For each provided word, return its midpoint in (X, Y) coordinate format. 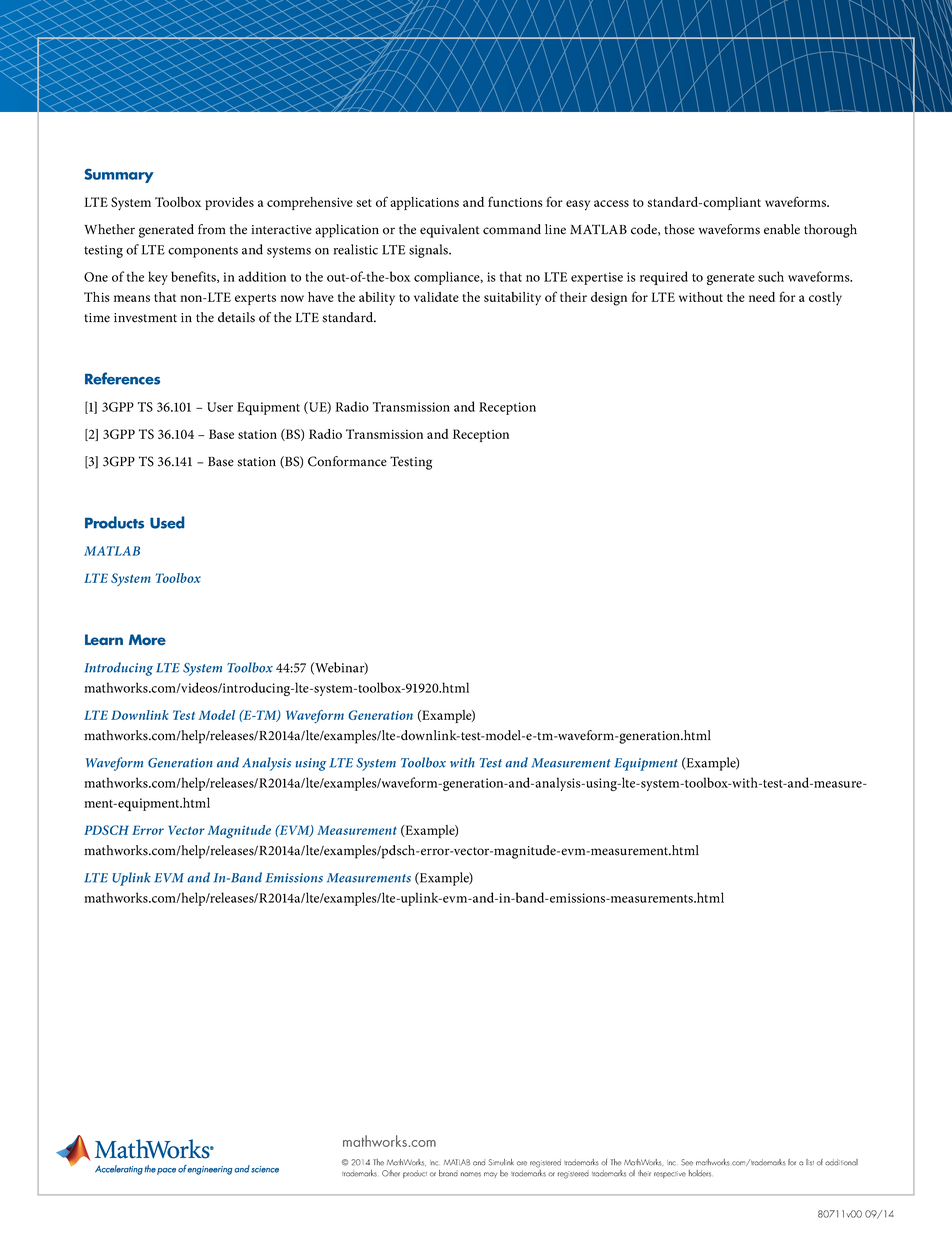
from (212, 229)
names (471, 1174)
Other (391, 1173)
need (762, 297)
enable (782, 229)
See (687, 1162)
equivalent (449, 231)
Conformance (347, 461)
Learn (104, 639)
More (147, 639)
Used (167, 522)
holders (700, 1173)
